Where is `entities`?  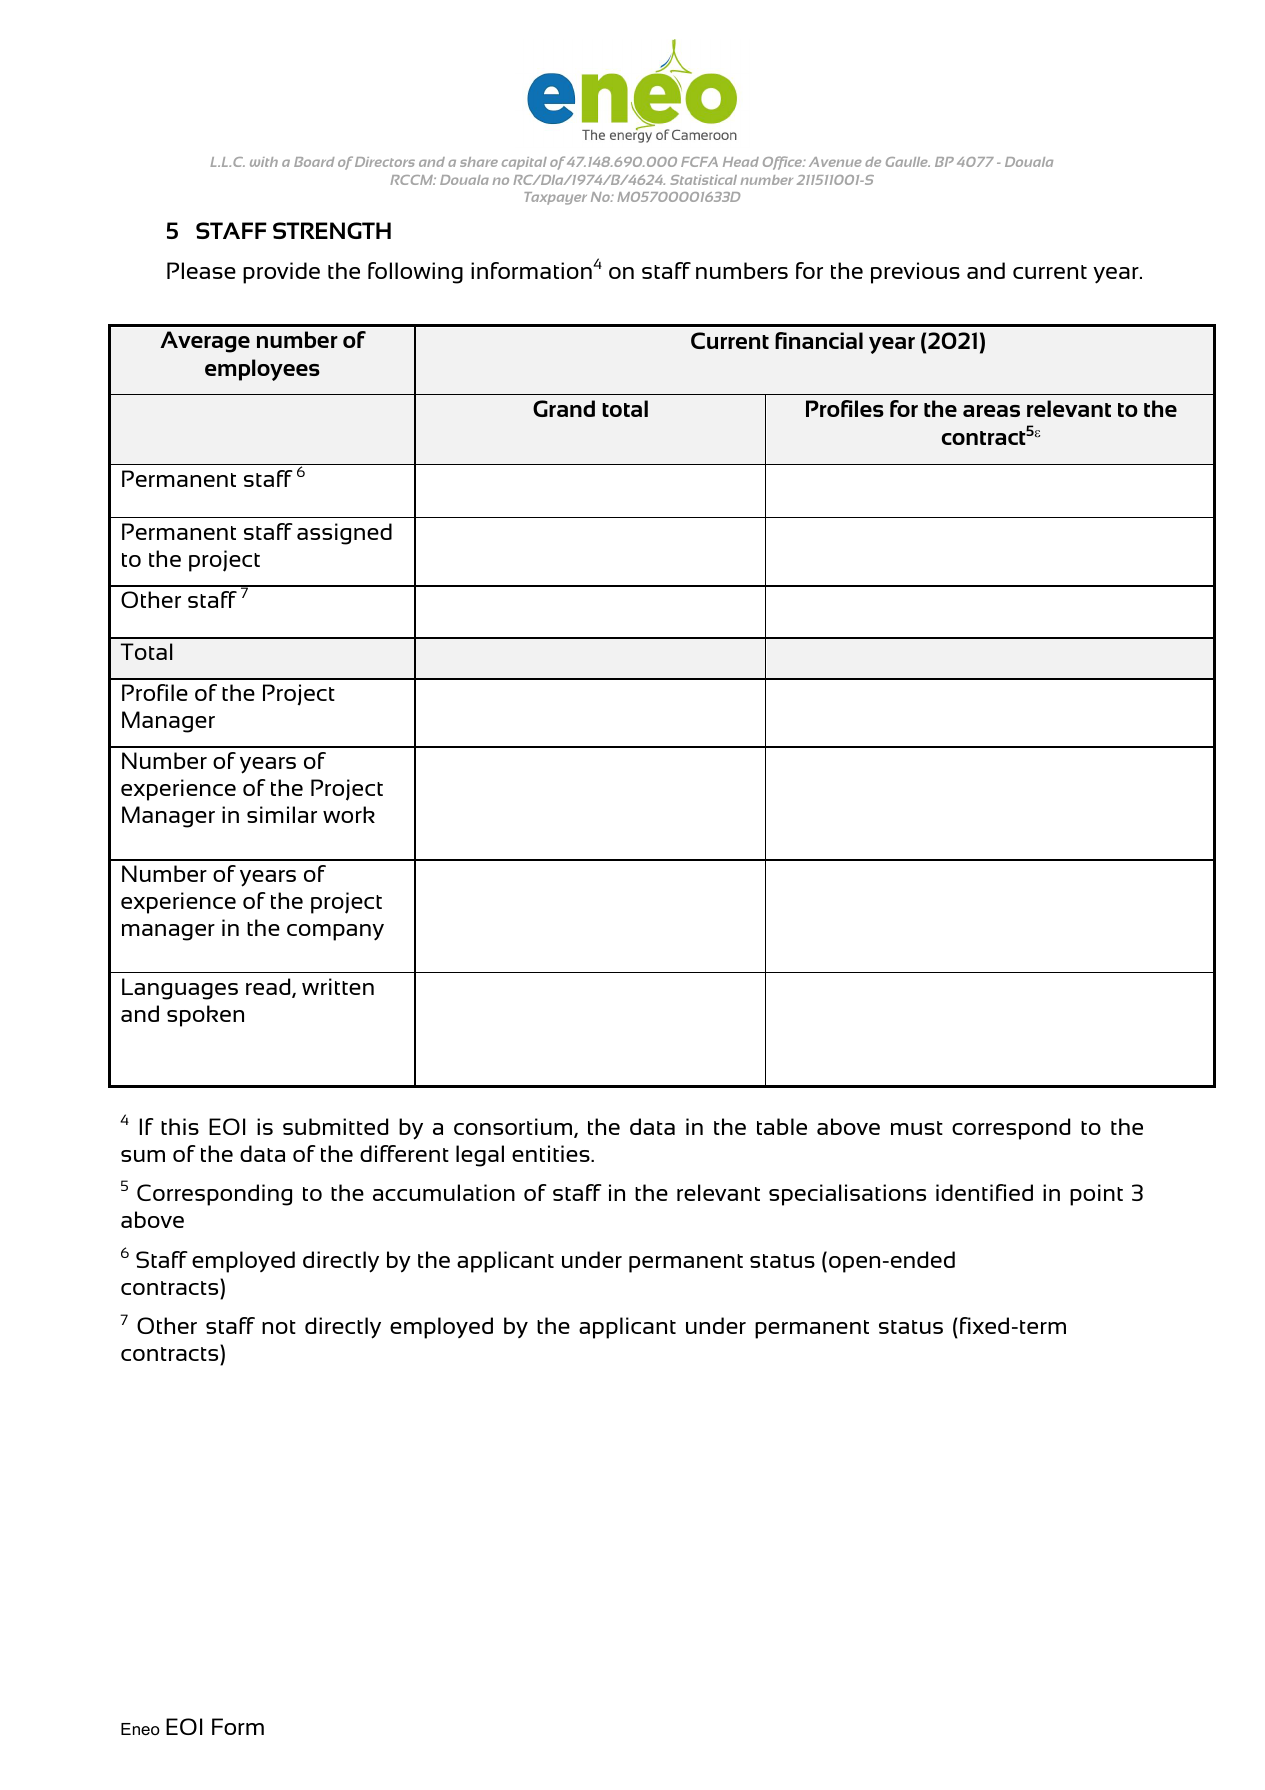 entities is located at coordinates (552, 1153).
